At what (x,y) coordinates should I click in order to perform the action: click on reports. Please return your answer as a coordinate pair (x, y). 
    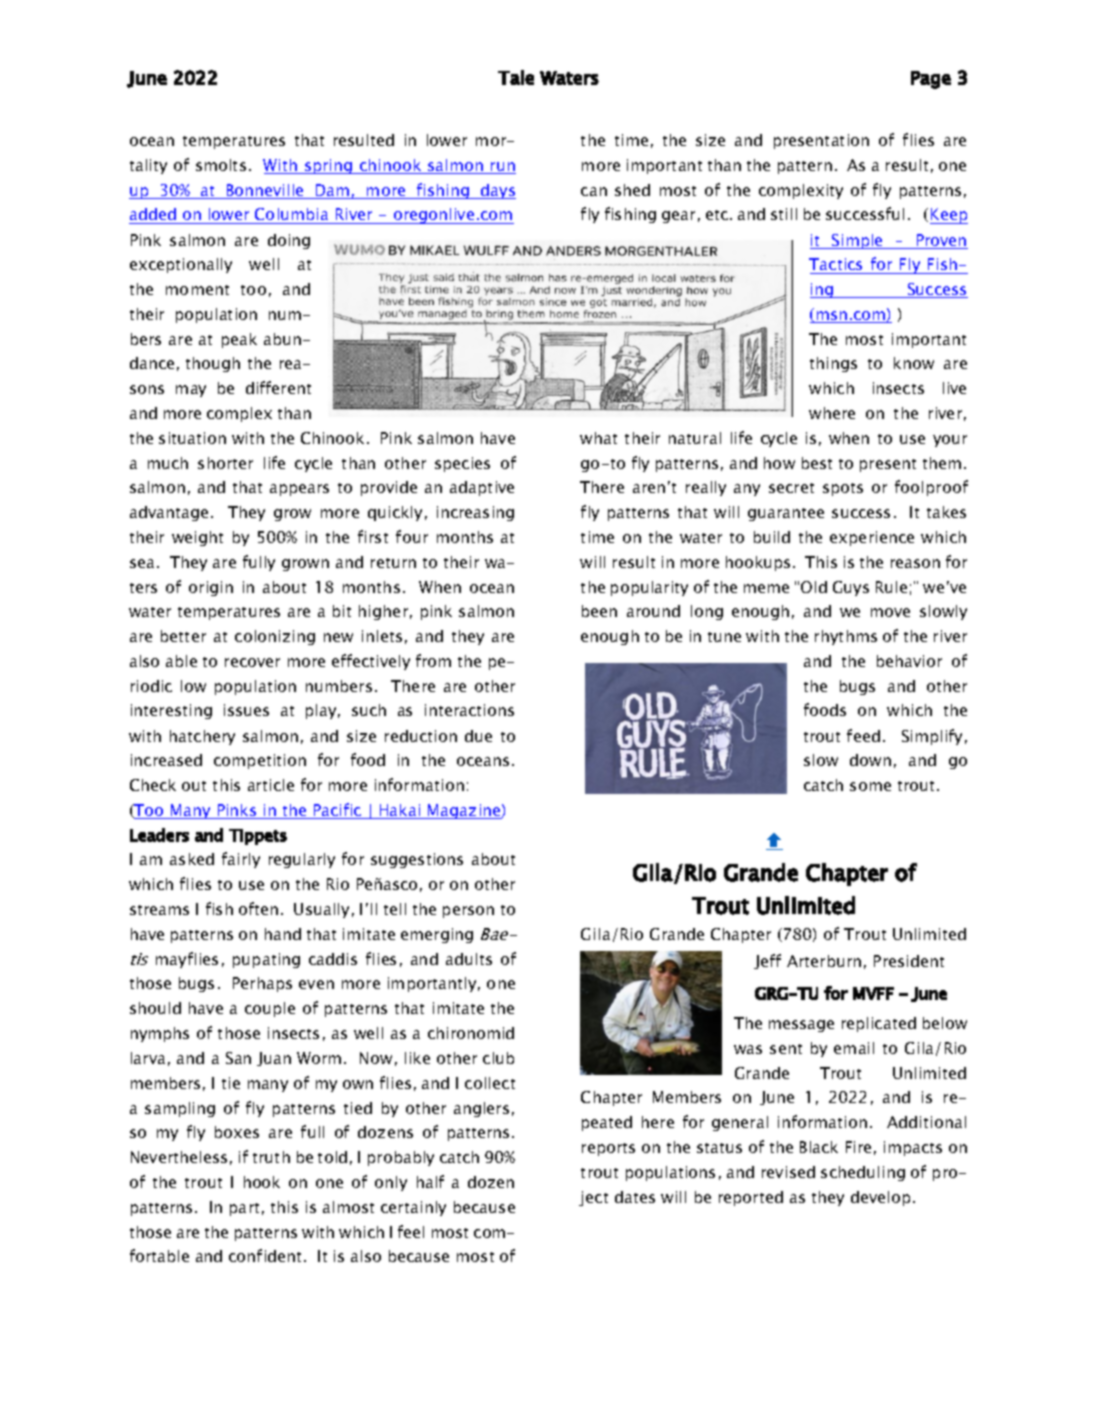
    Looking at the image, I should click on (608, 1149).
